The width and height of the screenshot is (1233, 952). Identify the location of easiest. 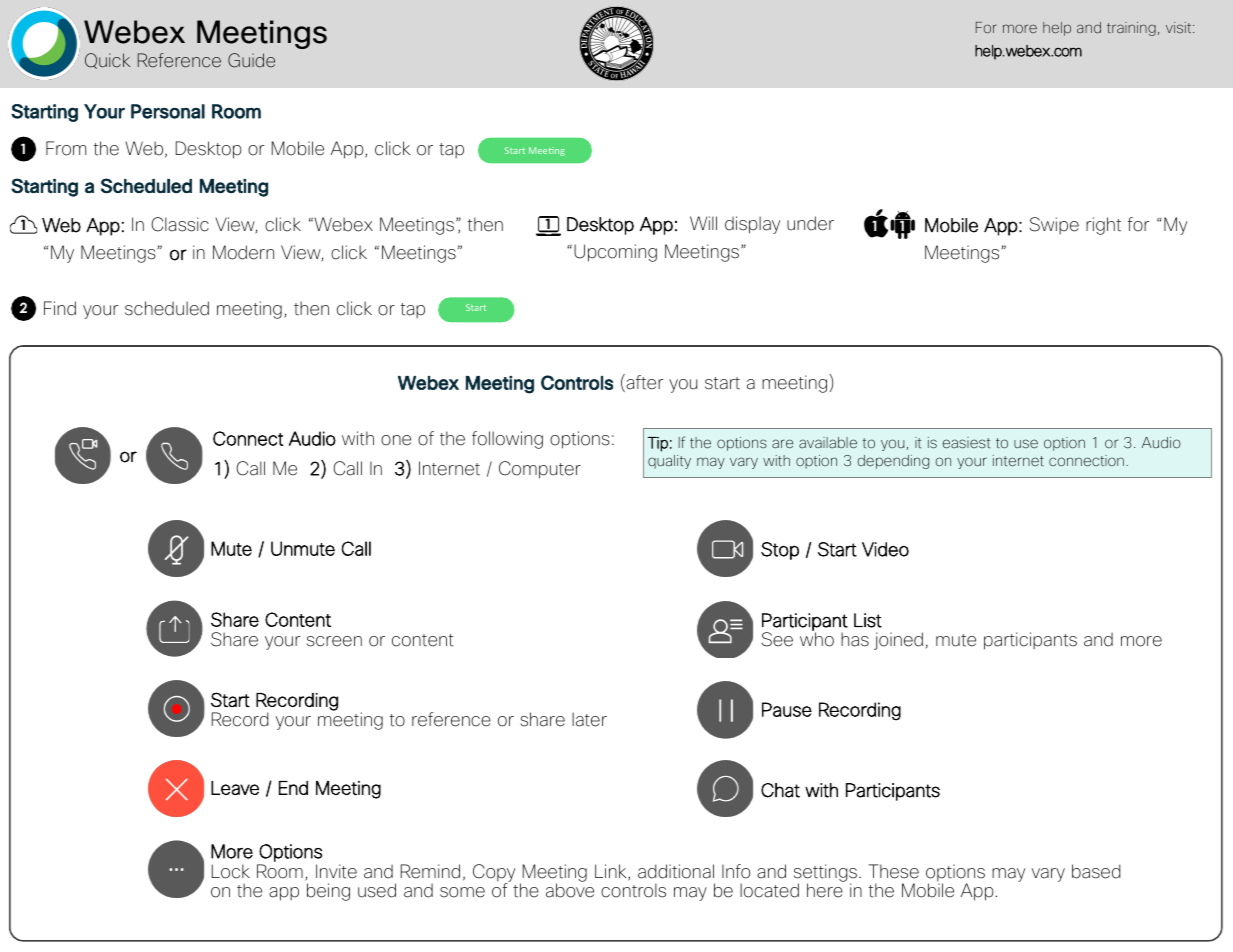
(967, 443).
